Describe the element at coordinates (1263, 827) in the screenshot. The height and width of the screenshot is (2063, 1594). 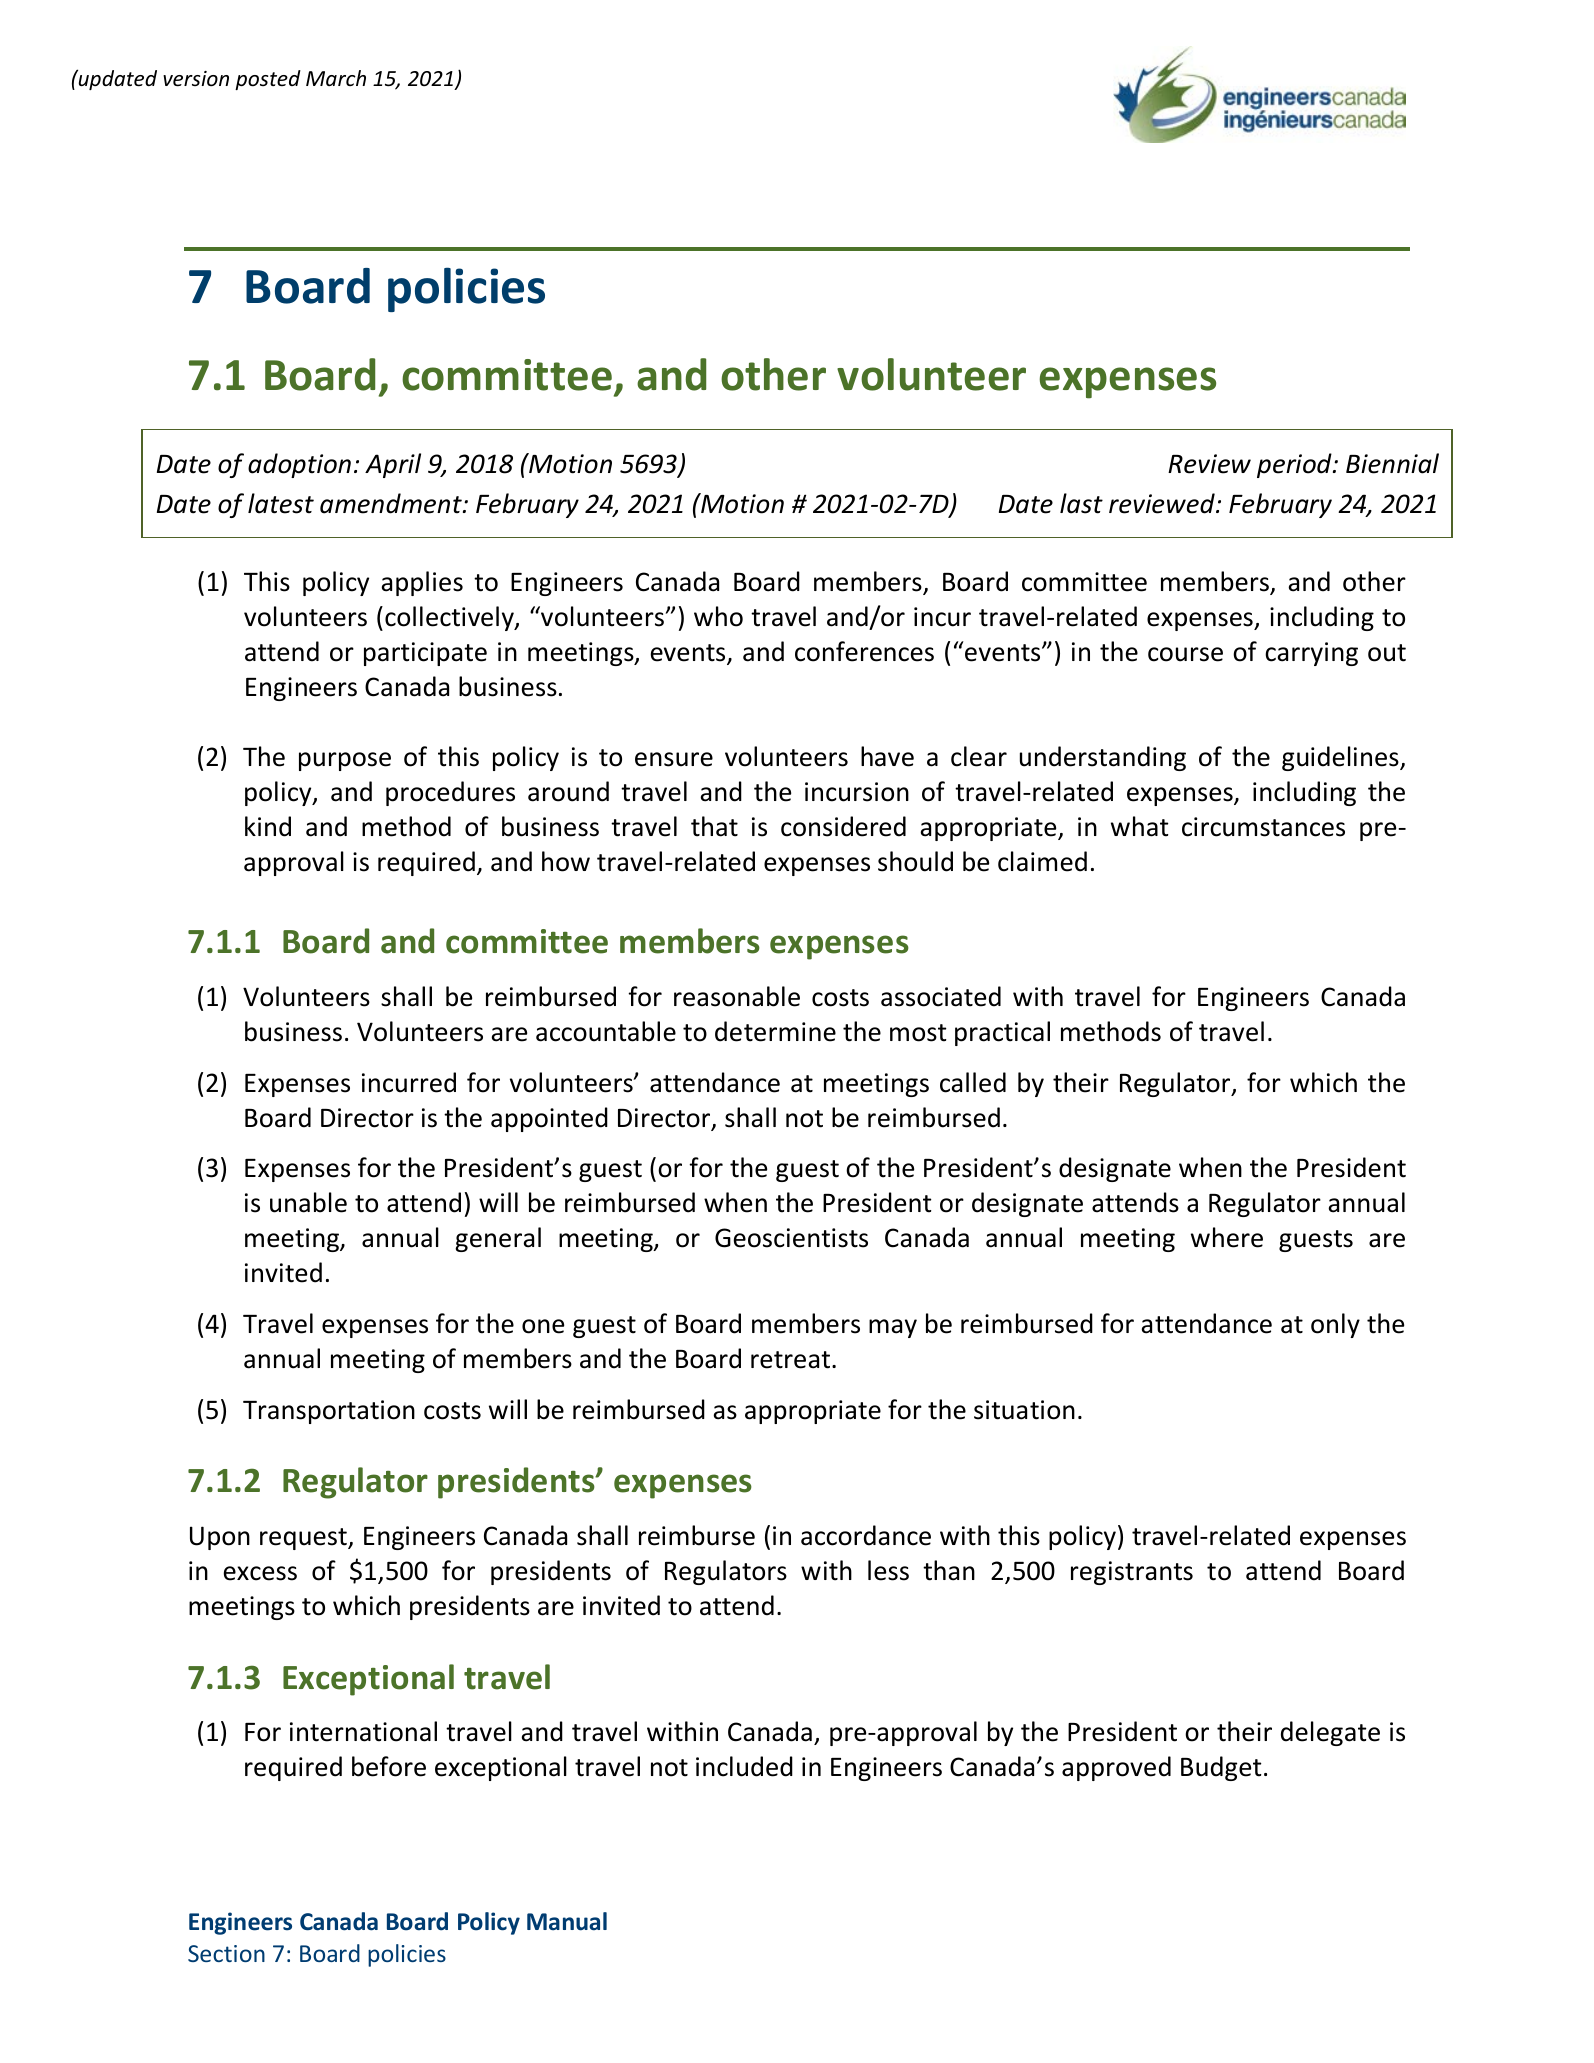
I see `circumstances` at that location.
